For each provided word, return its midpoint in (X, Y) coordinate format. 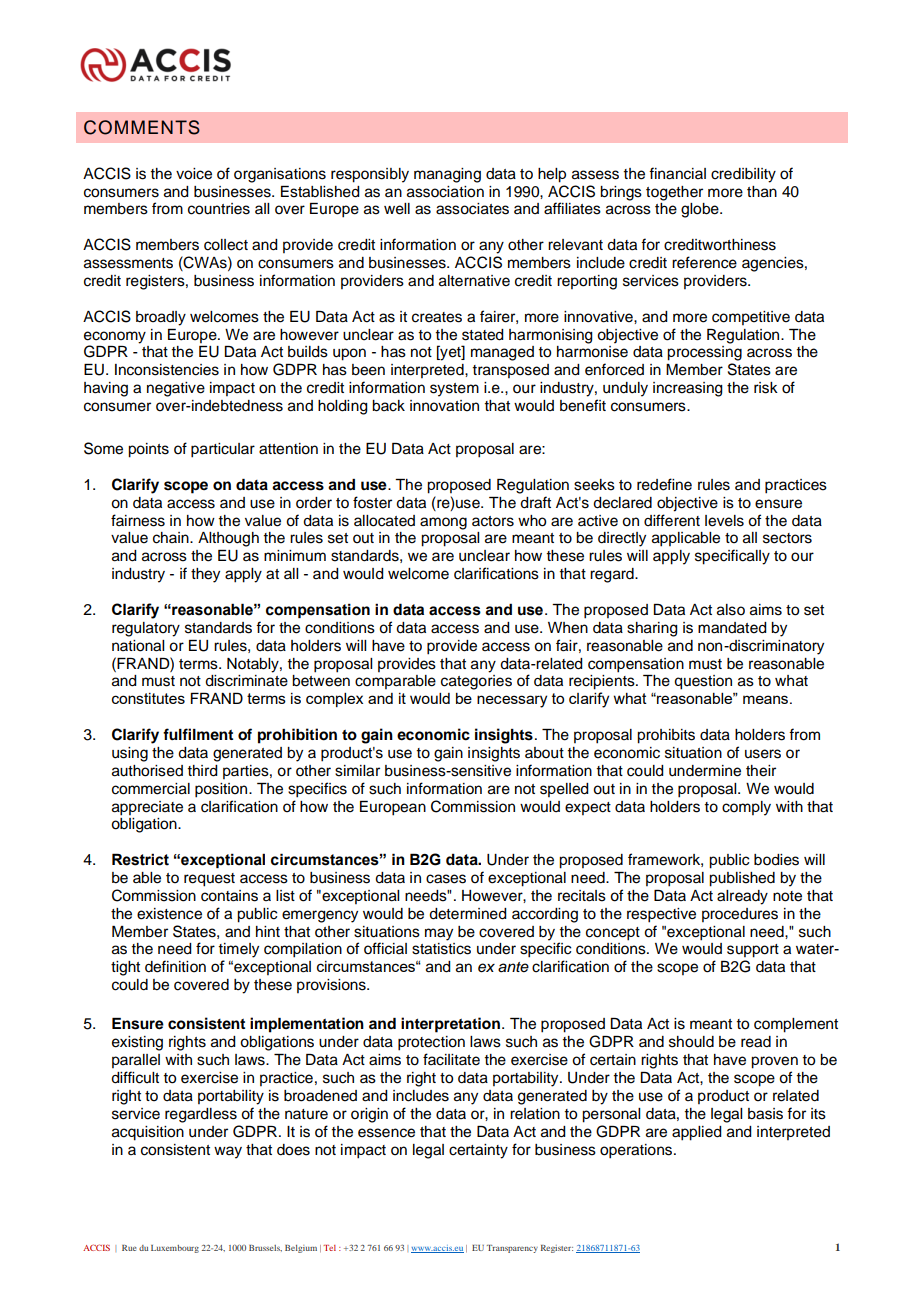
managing (447, 175)
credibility (743, 175)
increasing (688, 389)
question (703, 682)
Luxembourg (175, 1249)
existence (169, 914)
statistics (441, 949)
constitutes (148, 698)
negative (176, 389)
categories (476, 682)
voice (194, 174)
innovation (444, 406)
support (753, 951)
